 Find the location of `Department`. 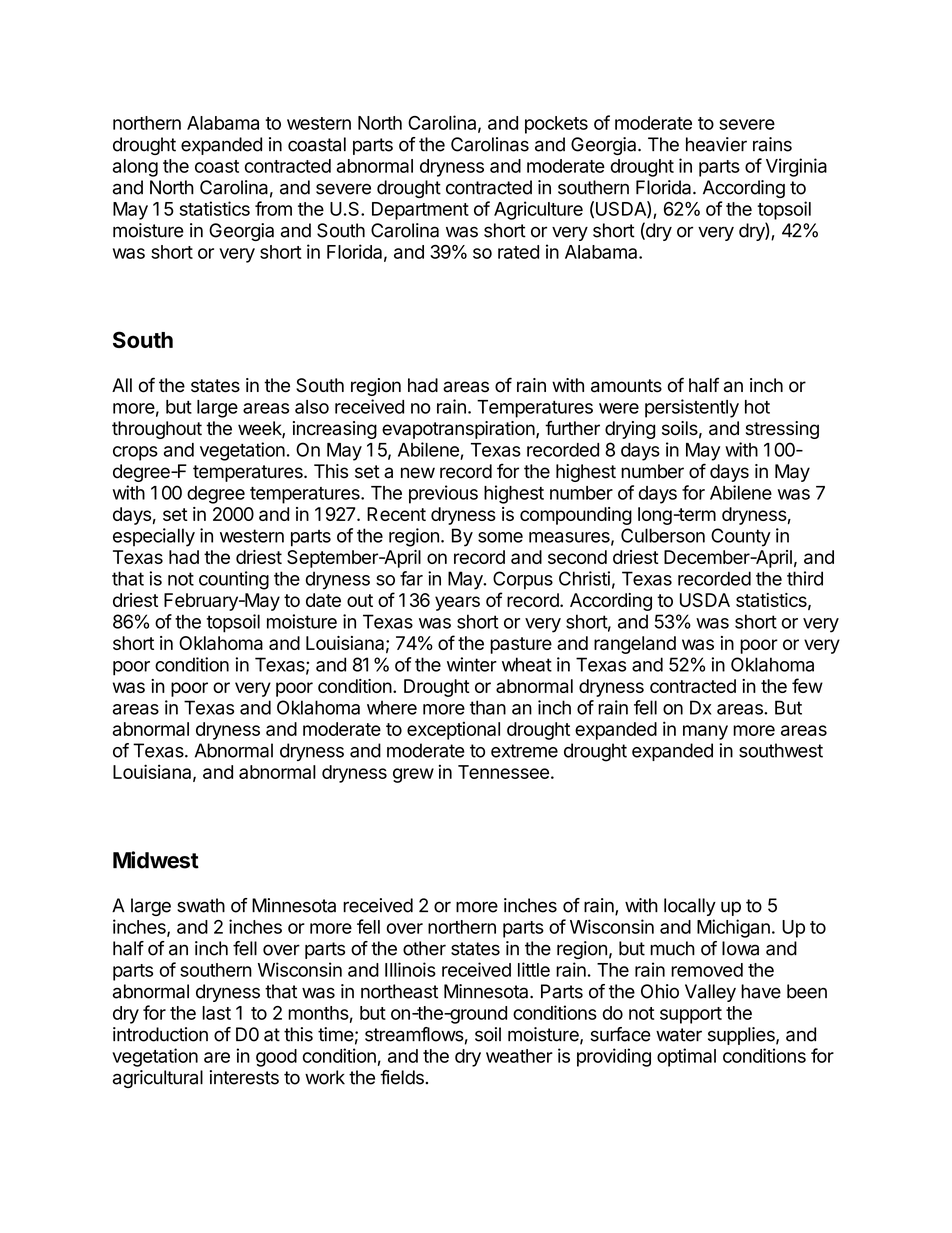

Department is located at coordinates (420, 211).
